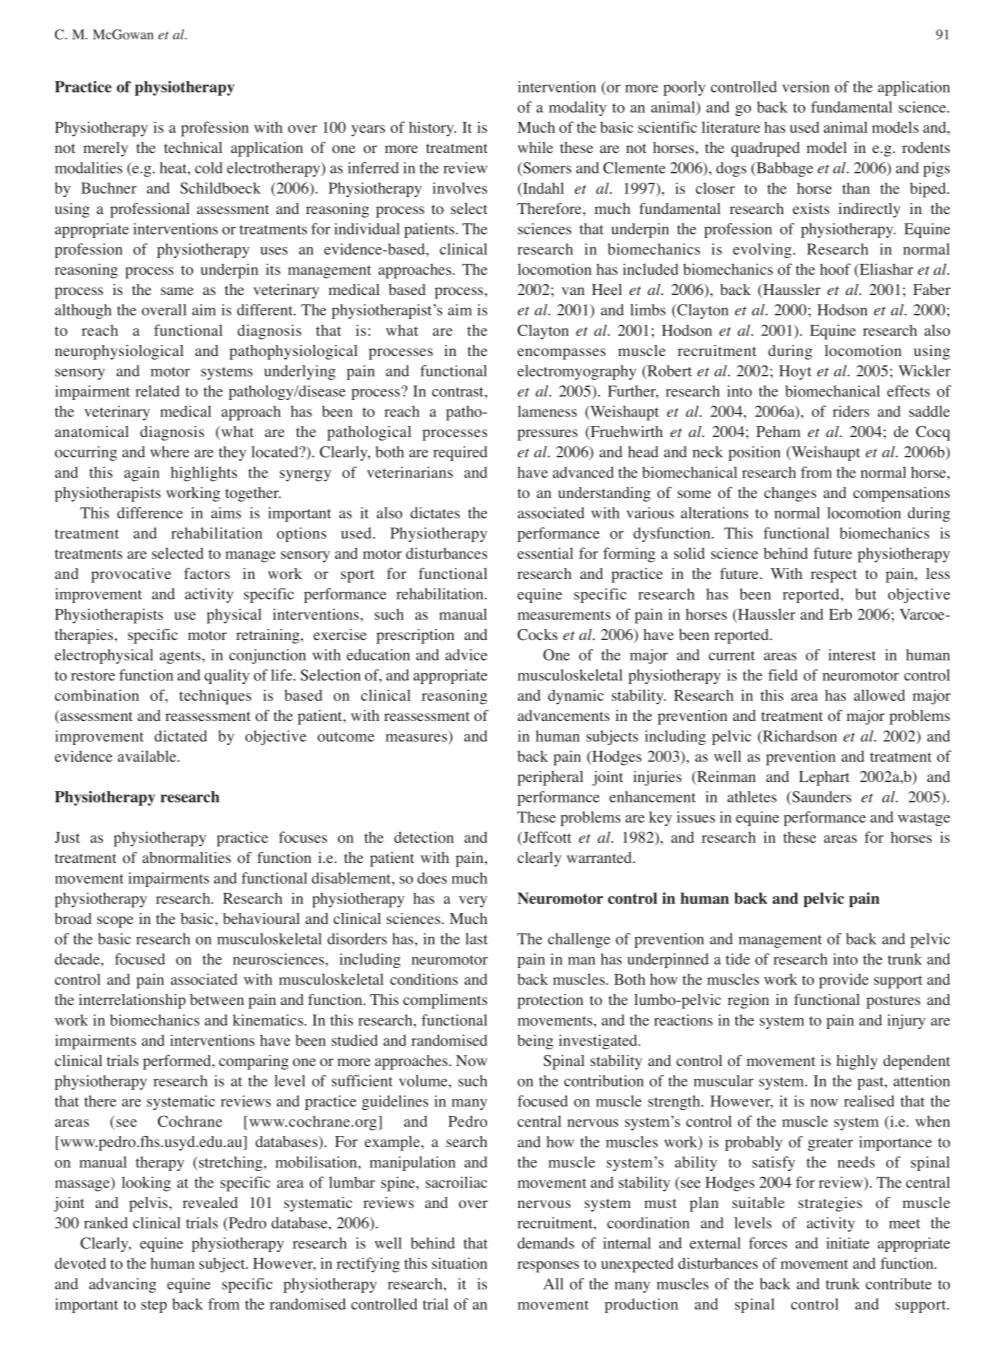  What do you see at coordinates (119, 352) in the screenshot?
I see `neurophysiological` at bounding box center [119, 352].
